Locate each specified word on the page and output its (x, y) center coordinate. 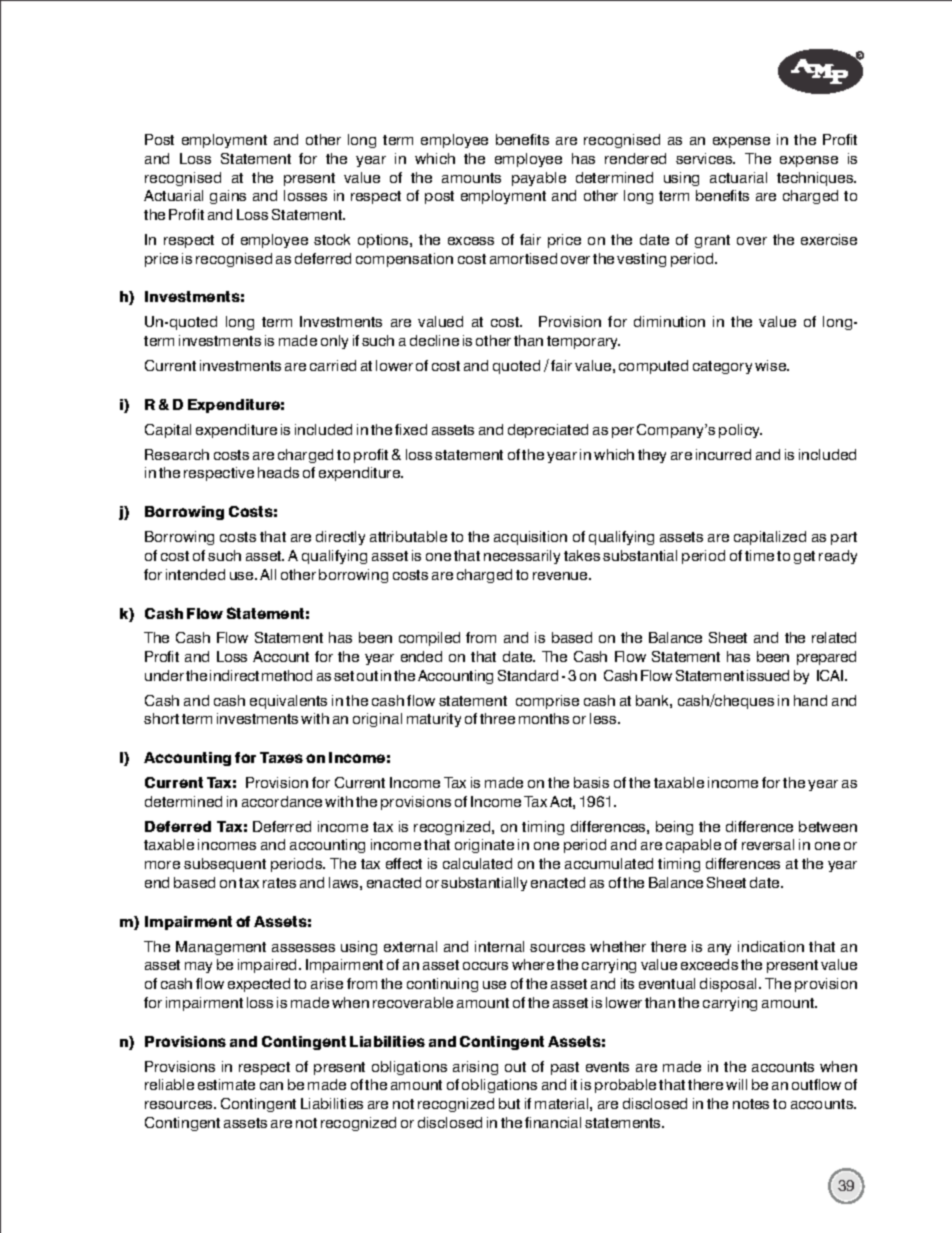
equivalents (288, 702)
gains (228, 197)
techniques (816, 179)
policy (740, 431)
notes (751, 1104)
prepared (826, 658)
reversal (768, 844)
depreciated (548, 431)
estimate (226, 1084)
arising (475, 1068)
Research (177, 454)
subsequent (225, 865)
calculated (477, 863)
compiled (429, 639)
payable (539, 179)
